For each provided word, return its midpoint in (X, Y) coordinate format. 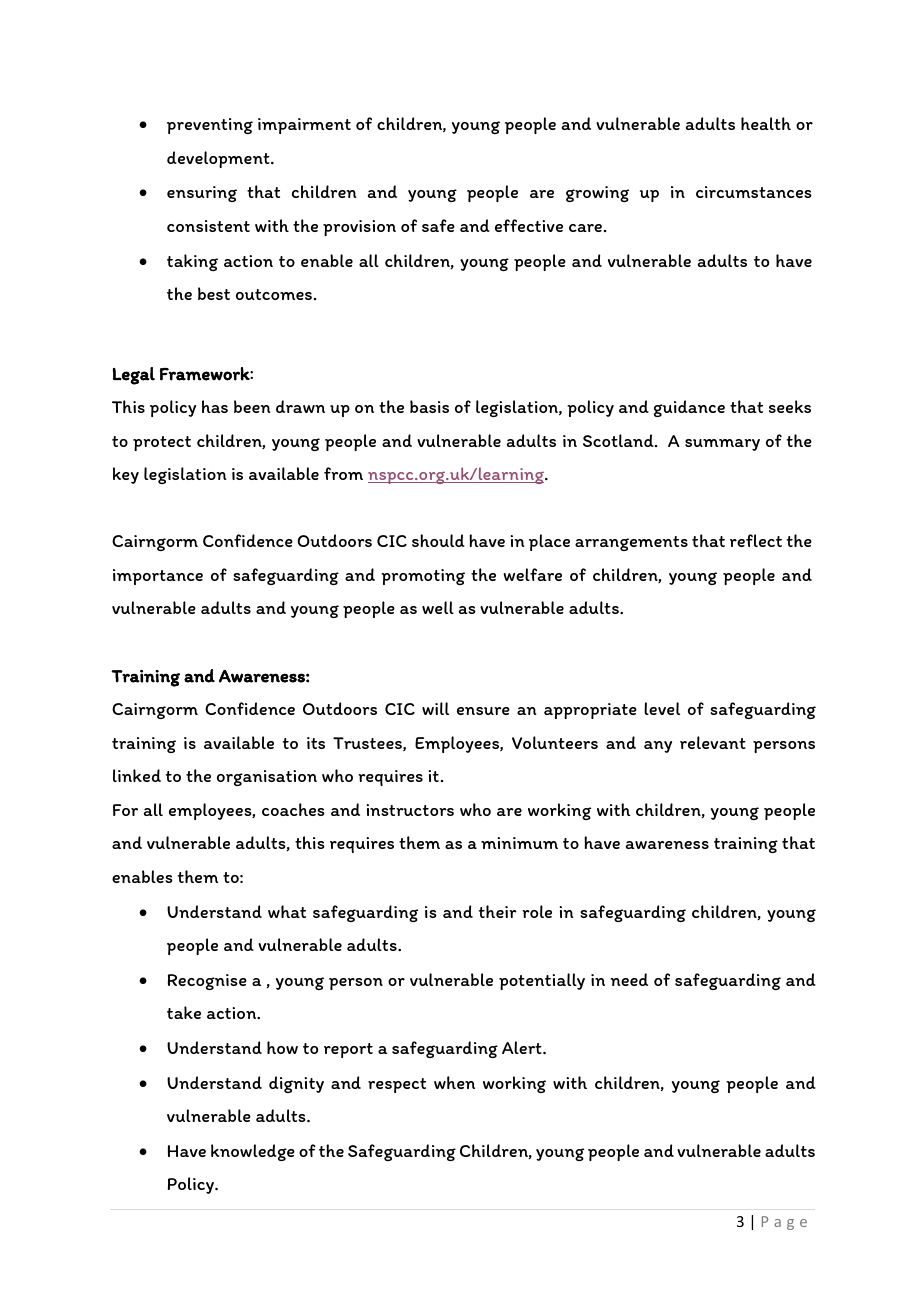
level (662, 708)
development (219, 159)
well (438, 607)
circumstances (754, 192)
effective (529, 225)
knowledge (253, 1152)
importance (158, 577)
